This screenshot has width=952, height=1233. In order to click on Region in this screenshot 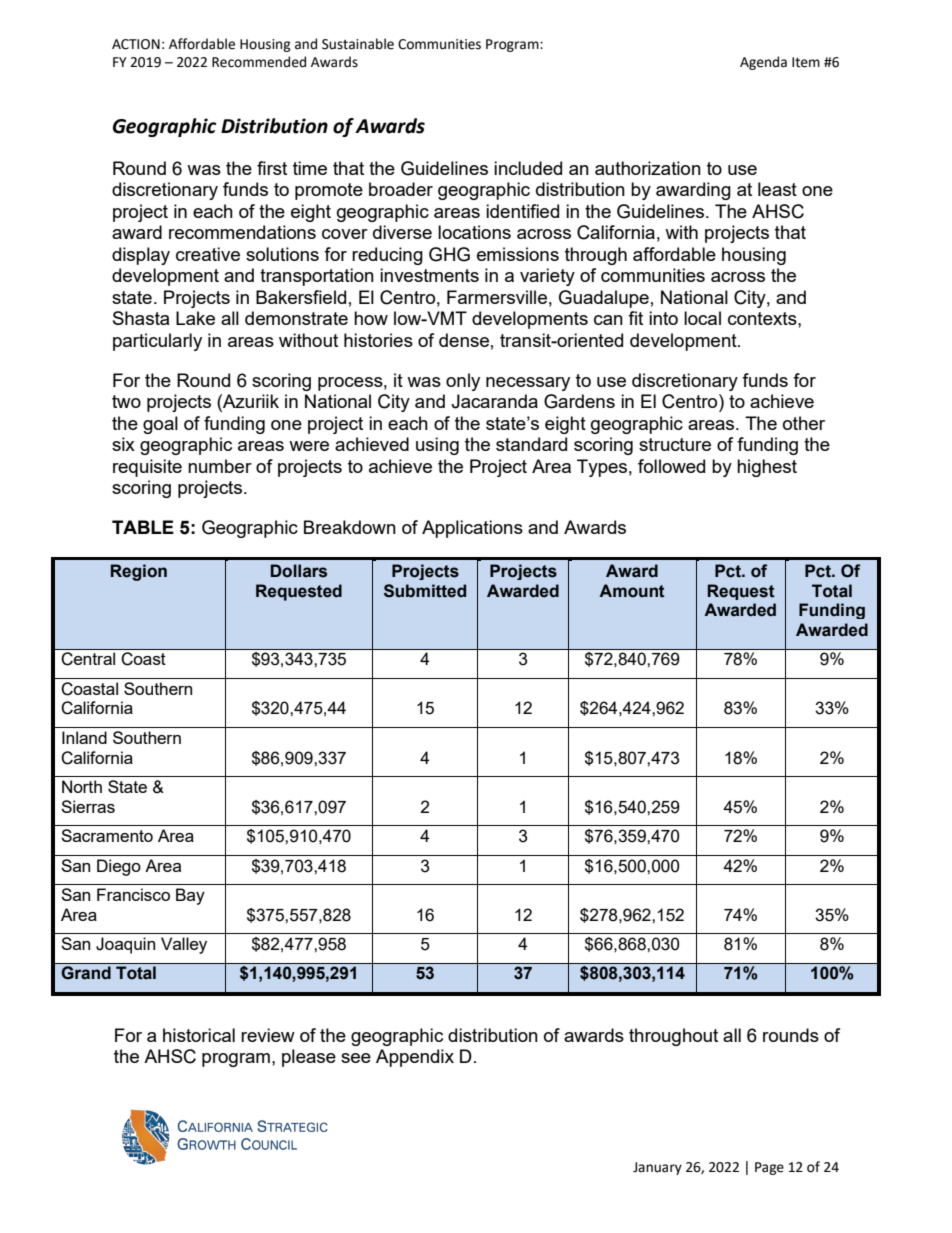, I will do `click(139, 572)`.
